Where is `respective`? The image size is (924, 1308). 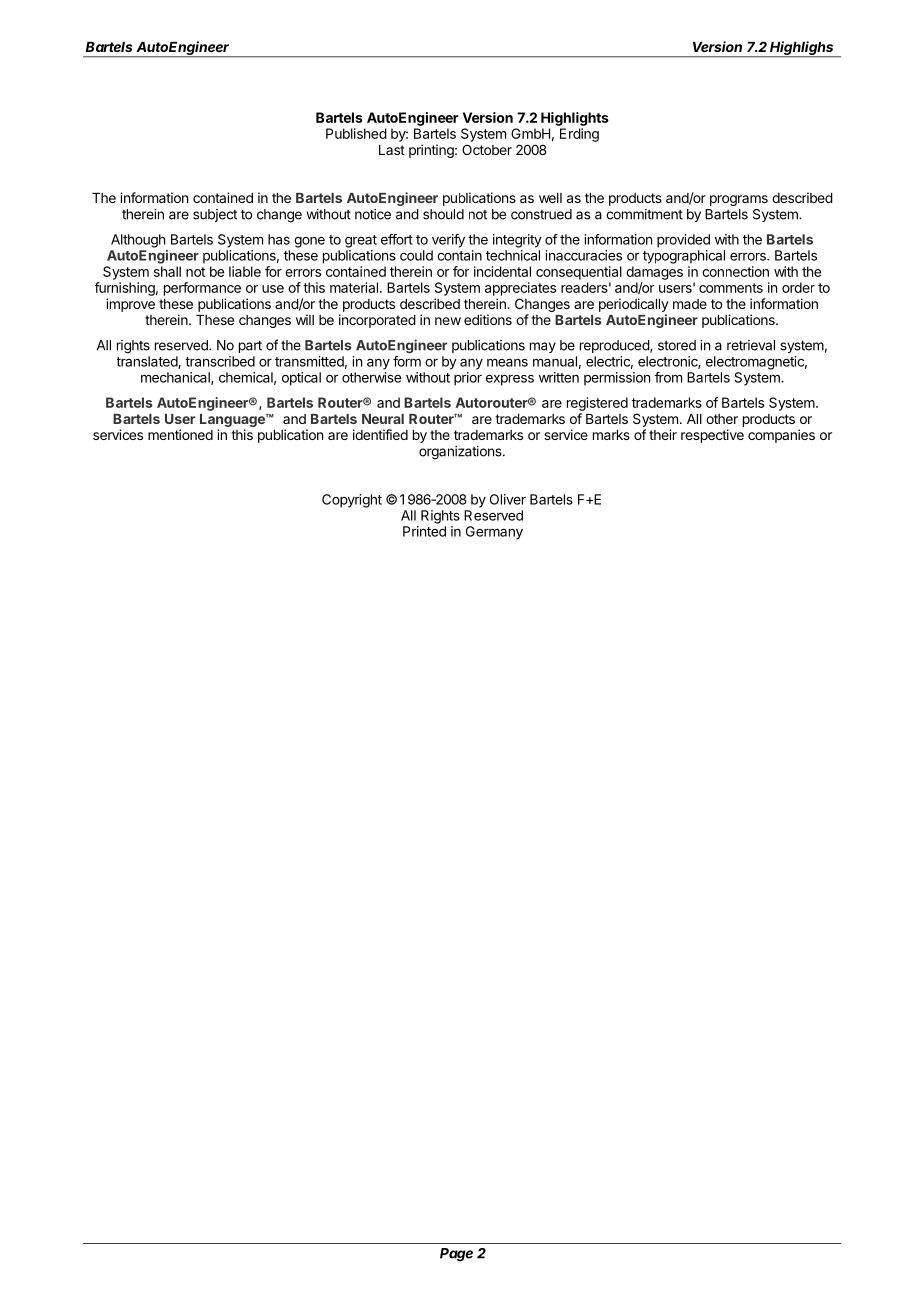
respective is located at coordinates (712, 436).
